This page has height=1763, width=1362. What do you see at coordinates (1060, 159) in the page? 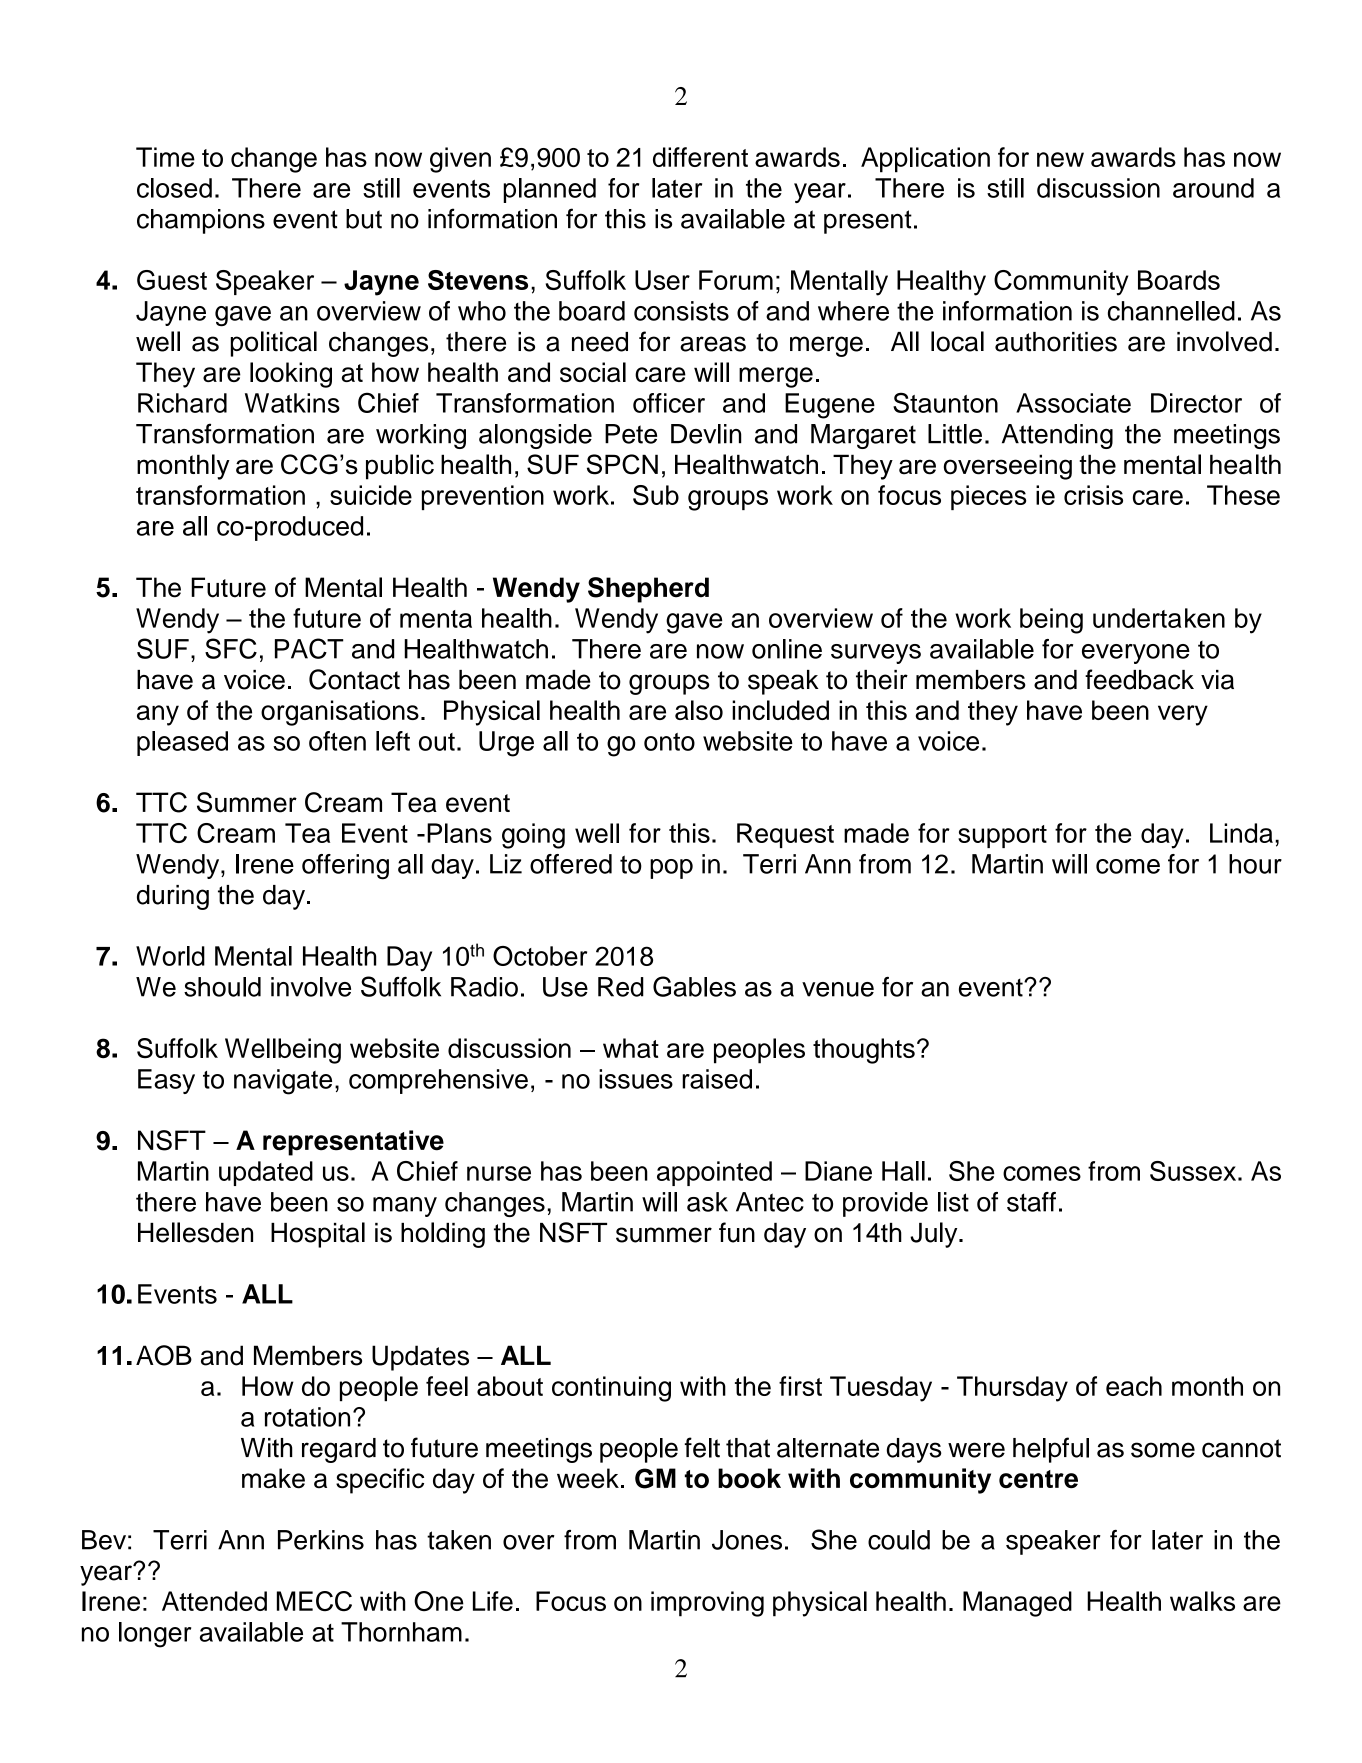
I see `new` at bounding box center [1060, 159].
